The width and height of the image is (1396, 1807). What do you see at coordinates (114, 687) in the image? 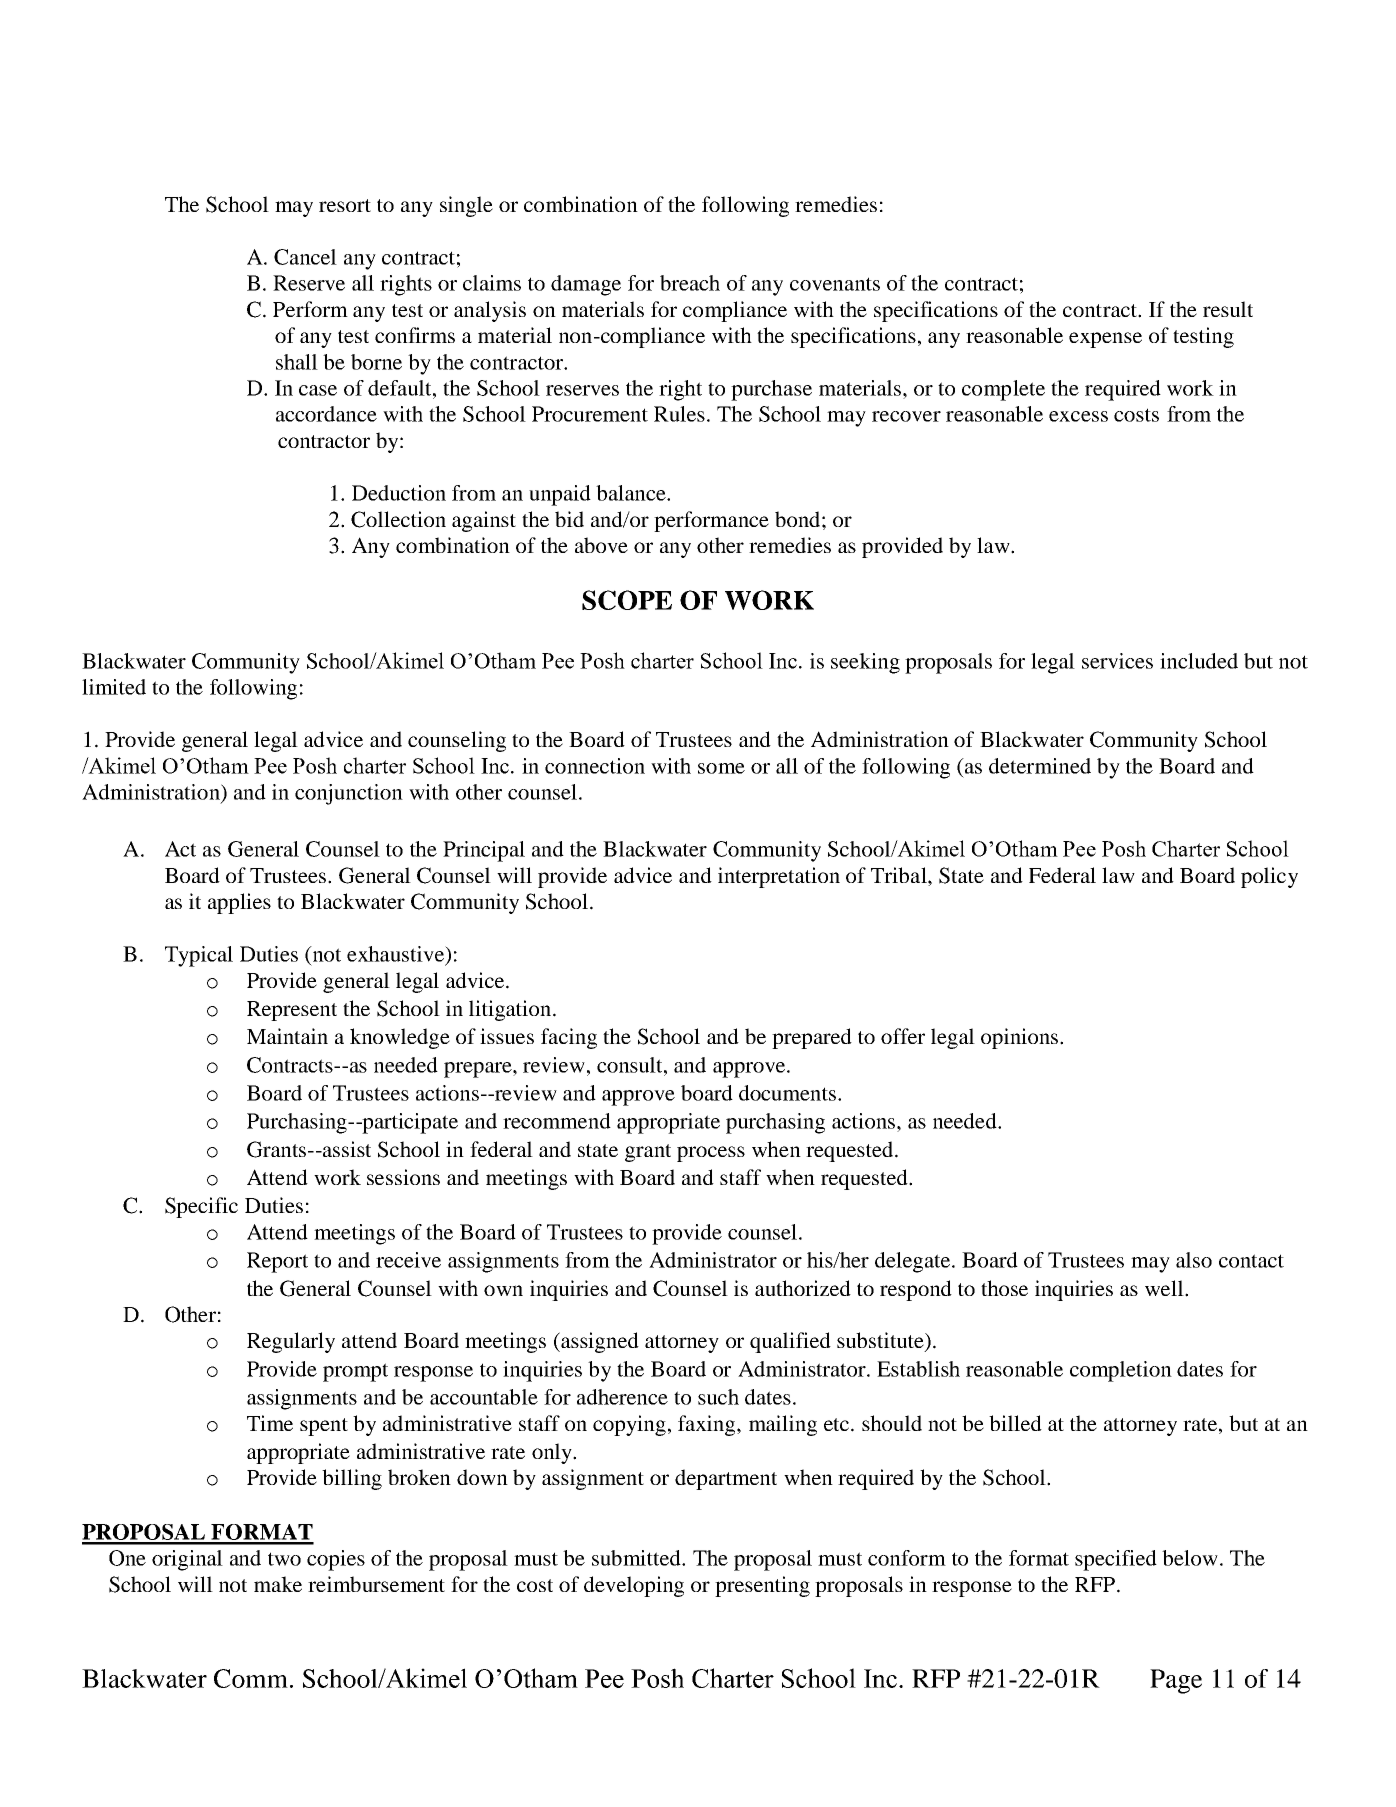
I see `limited` at bounding box center [114, 687].
